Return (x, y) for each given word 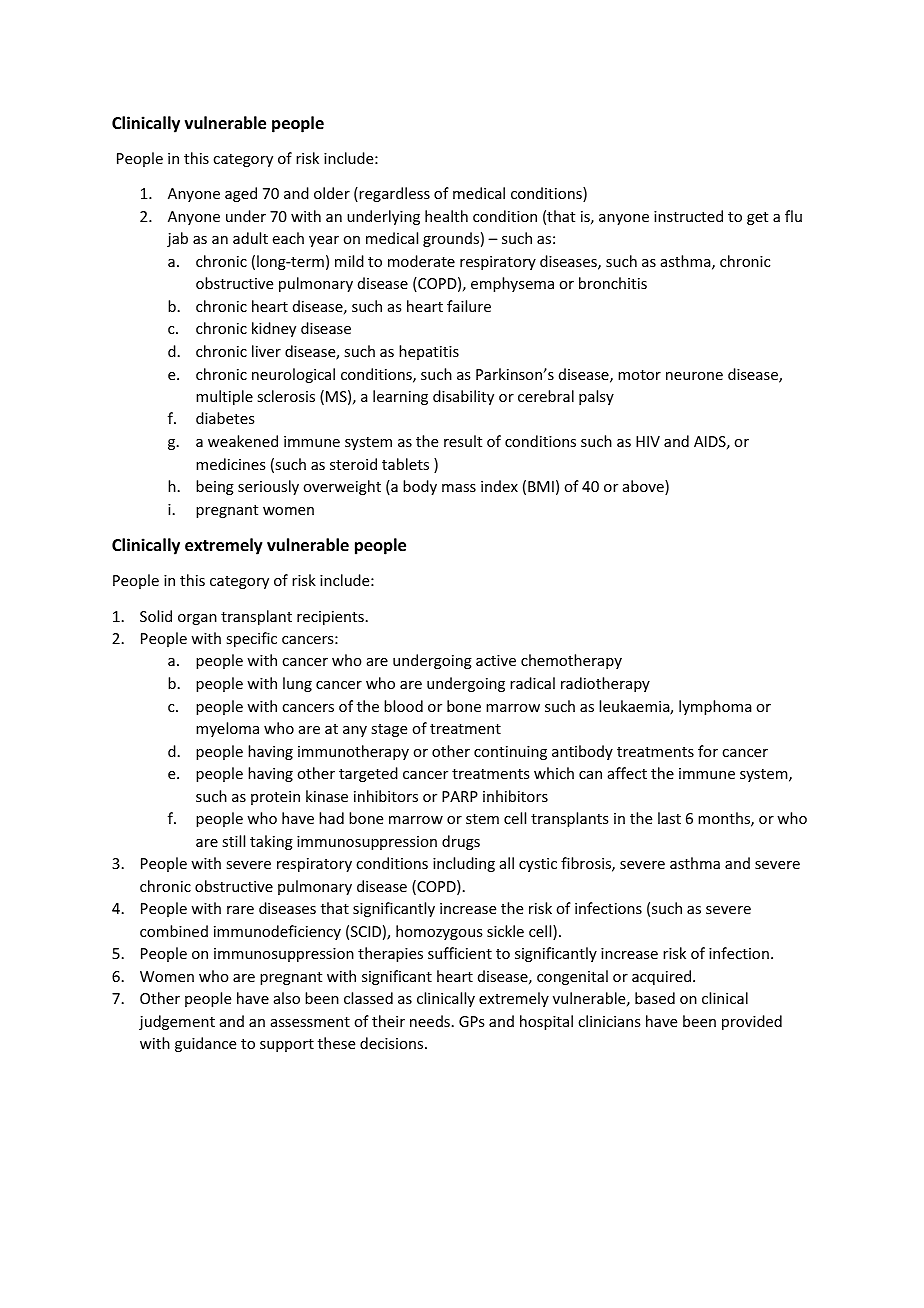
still (233, 841)
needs (430, 1021)
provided (752, 1022)
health (446, 216)
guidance (205, 1044)
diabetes (225, 418)
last (669, 818)
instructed (688, 216)
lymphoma (715, 707)
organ (197, 619)
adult (250, 238)
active (496, 660)
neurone (694, 376)
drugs (461, 842)
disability (463, 397)
